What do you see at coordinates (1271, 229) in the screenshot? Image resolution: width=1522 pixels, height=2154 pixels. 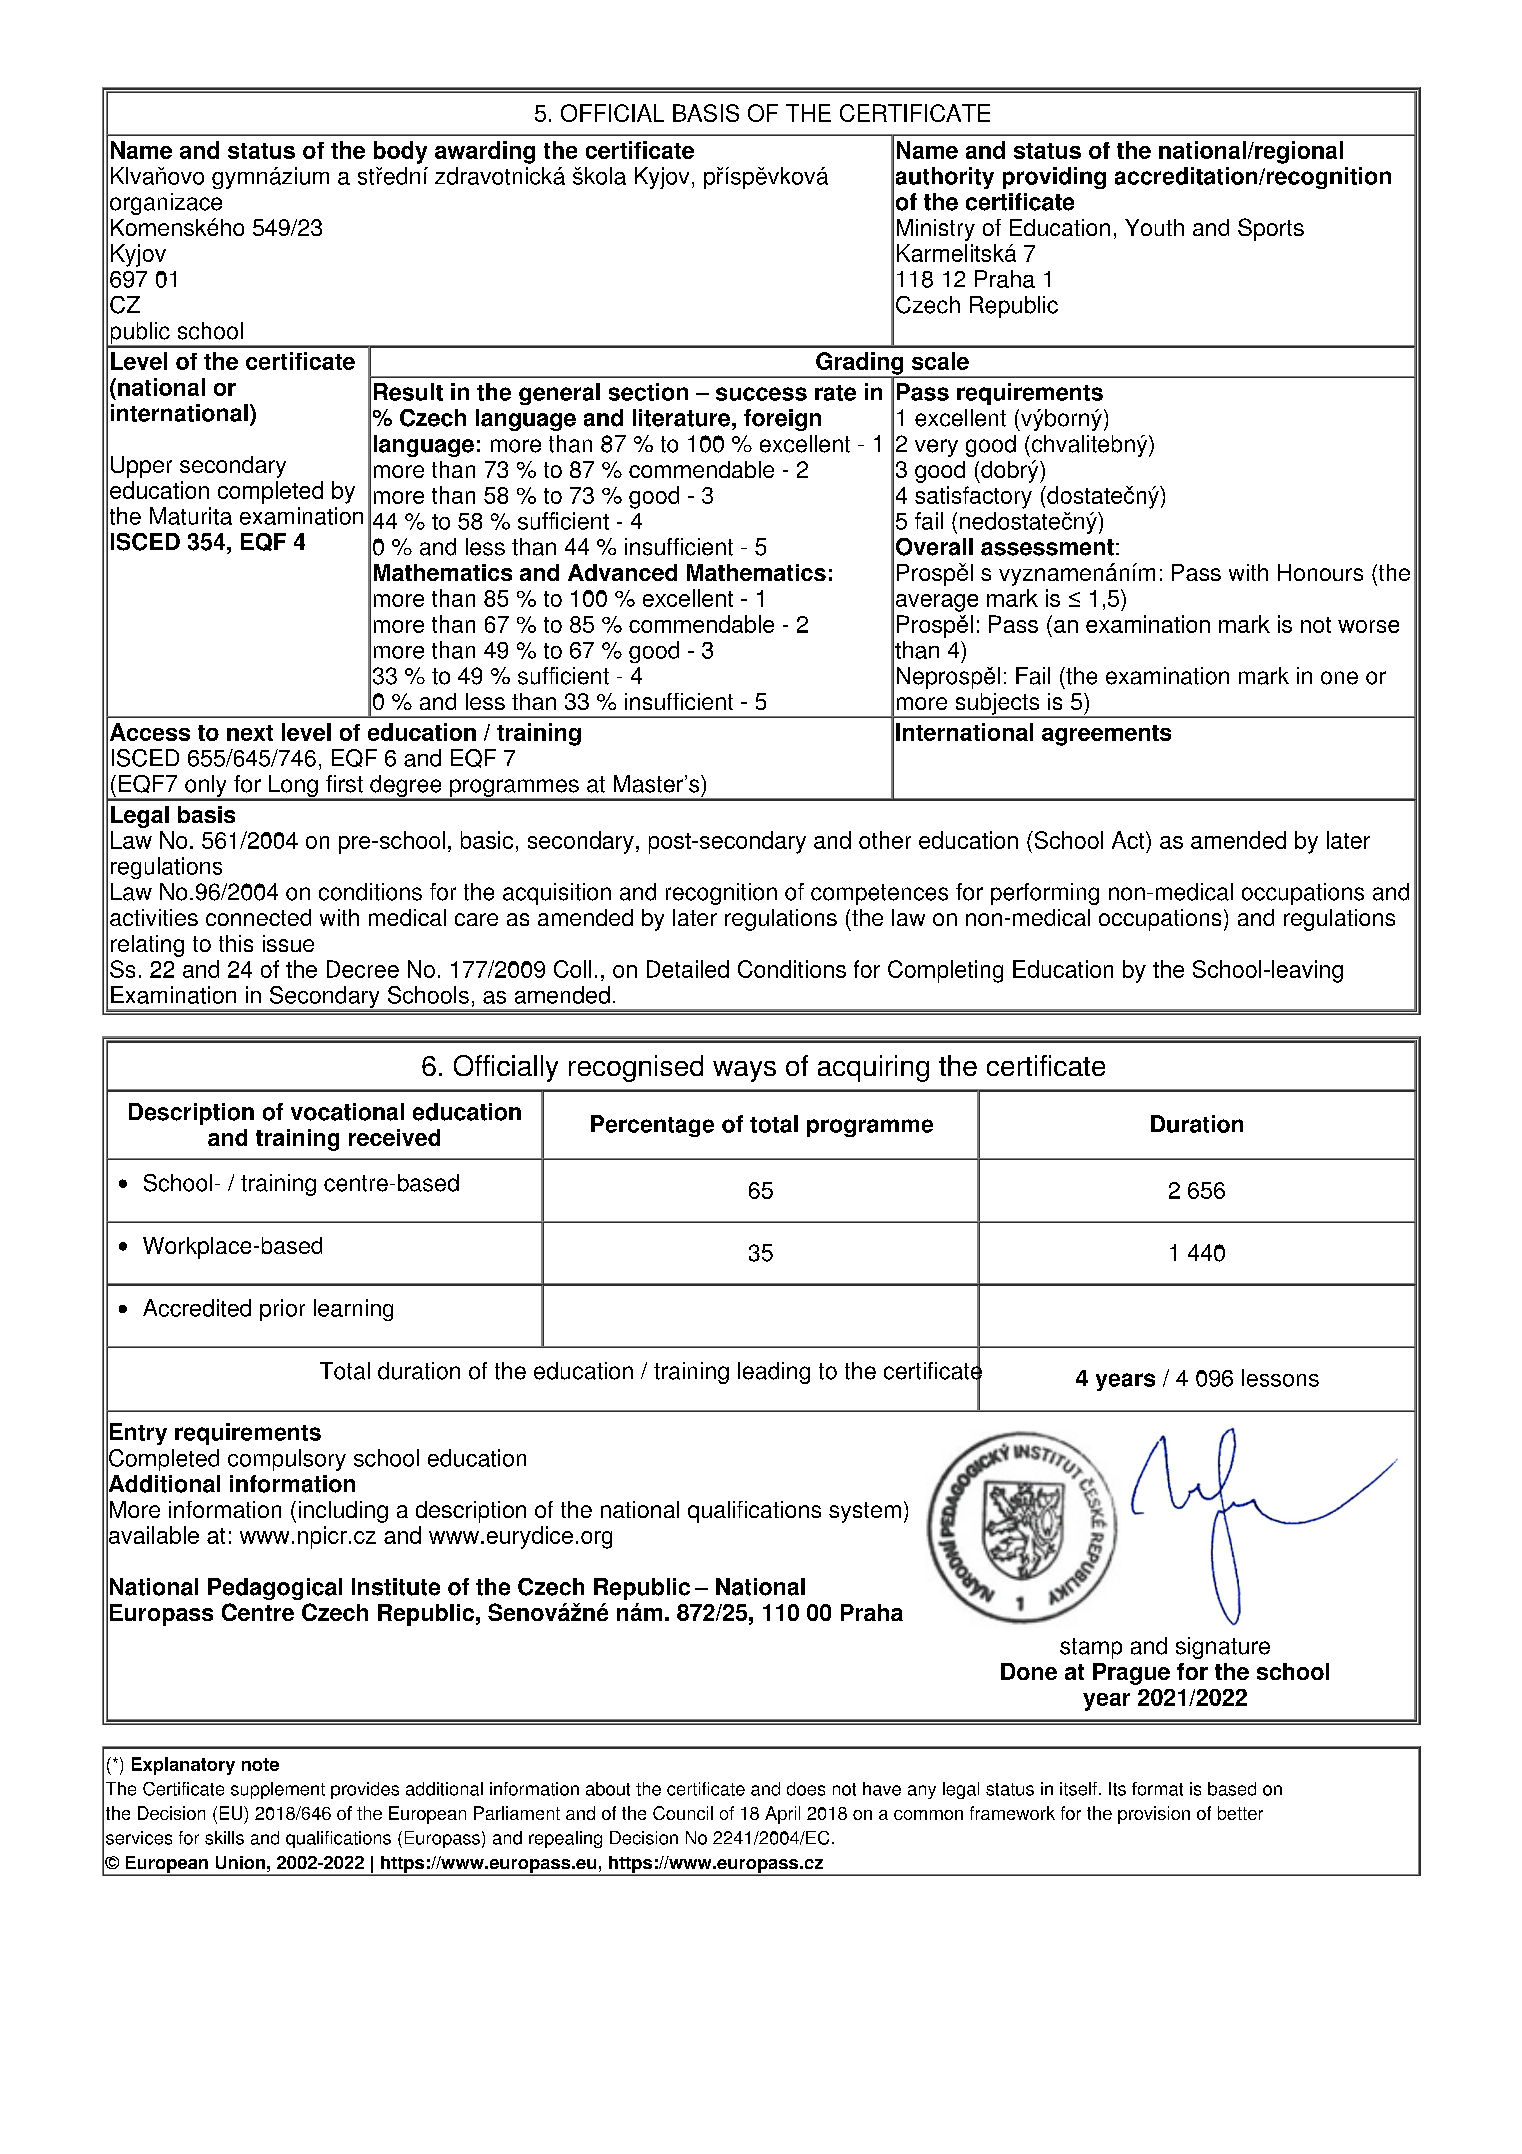 I see `Sports` at bounding box center [1271, 229].
